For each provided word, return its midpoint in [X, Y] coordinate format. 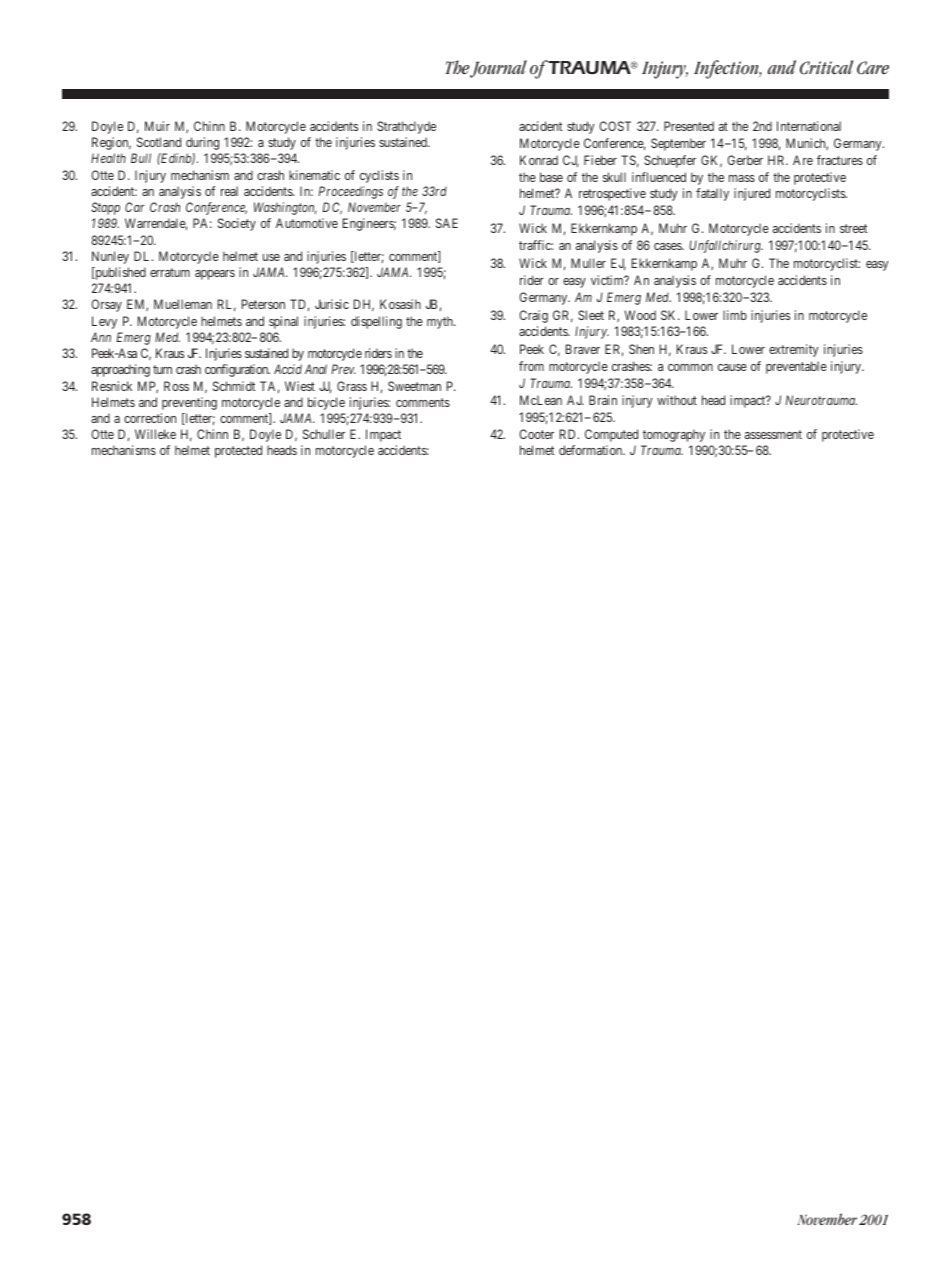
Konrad [539, 160]
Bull [141, 158]
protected [238, 451]
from [531, 366]
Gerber [745, 160]
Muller [588, 263]
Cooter [536, 434]
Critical [827, 67]
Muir [157, 126]
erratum [170, 272]
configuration [237, 370]
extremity [794, 350]
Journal [498, 69]
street [853, 228]
